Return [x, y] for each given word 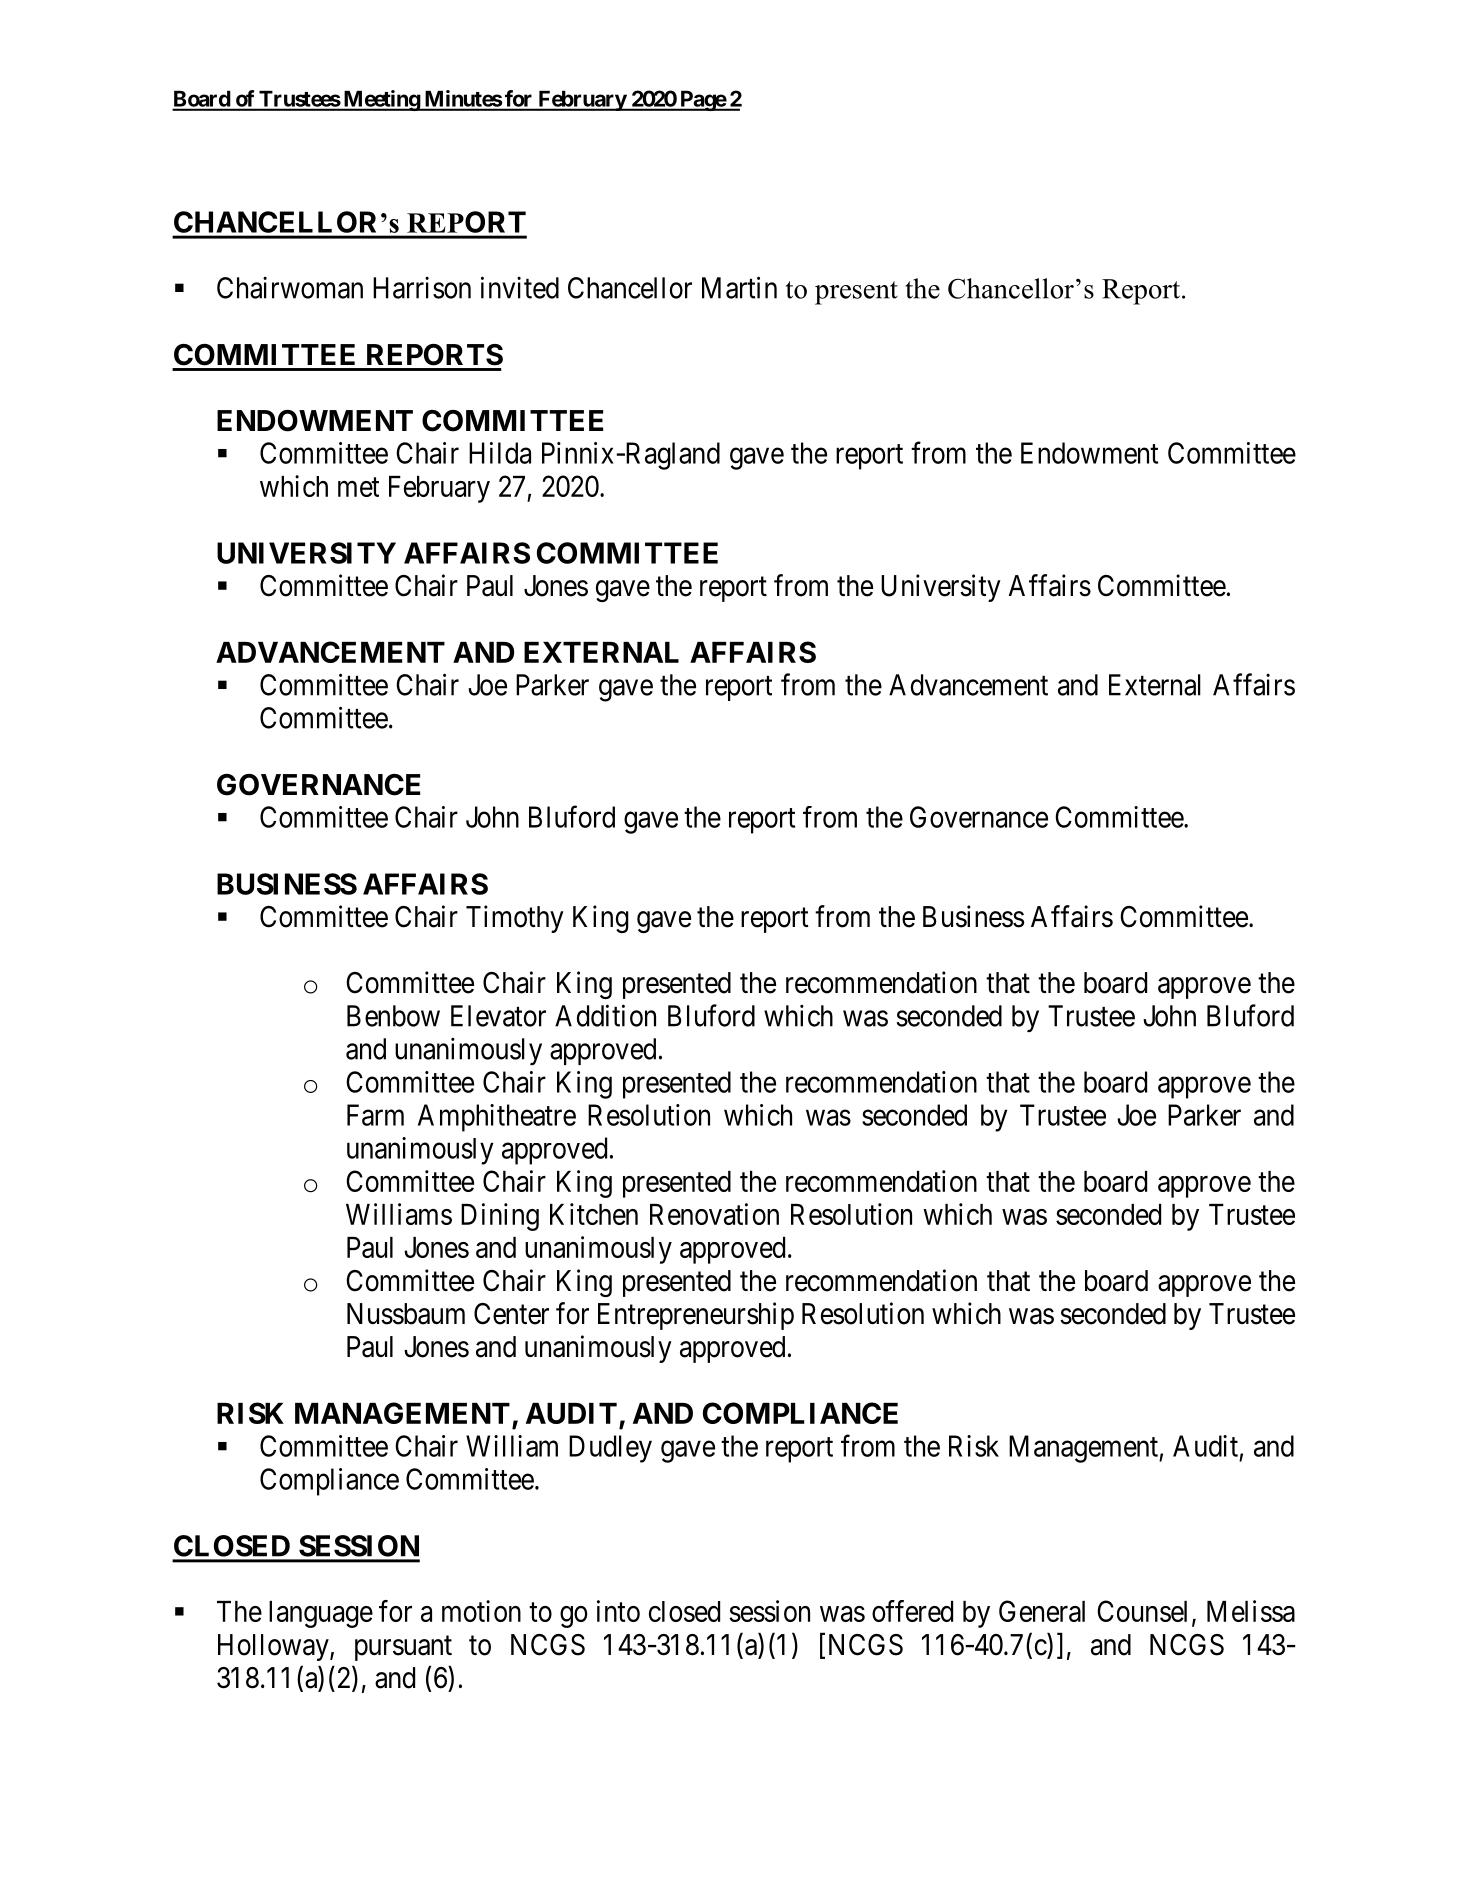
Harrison [422, 288]
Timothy [515, 919]
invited [520, 287]
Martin [739, 287]
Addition [605, 1015]
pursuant [403, 1648]
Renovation [714, 1214]
